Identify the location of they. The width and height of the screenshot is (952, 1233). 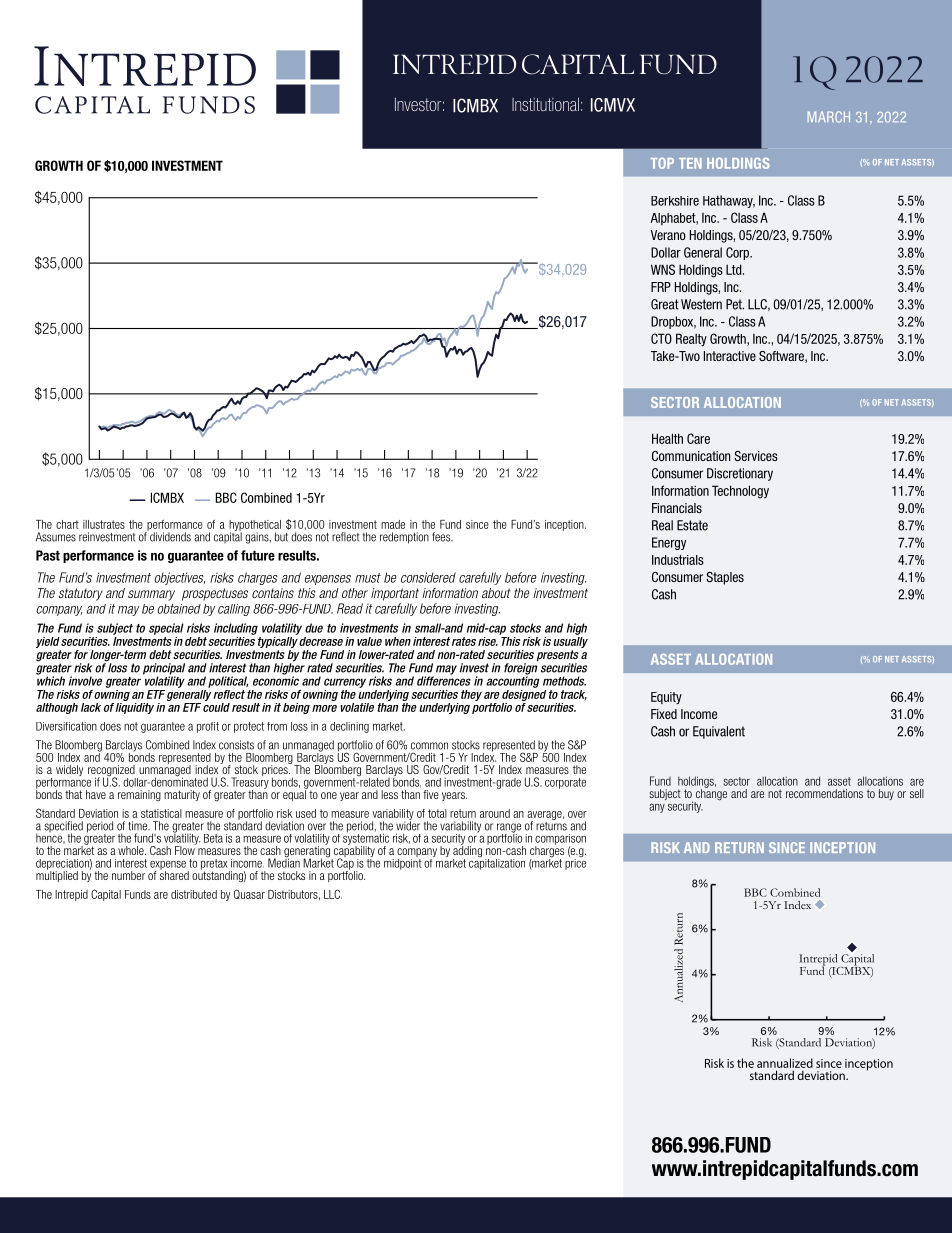
(471, 695).
